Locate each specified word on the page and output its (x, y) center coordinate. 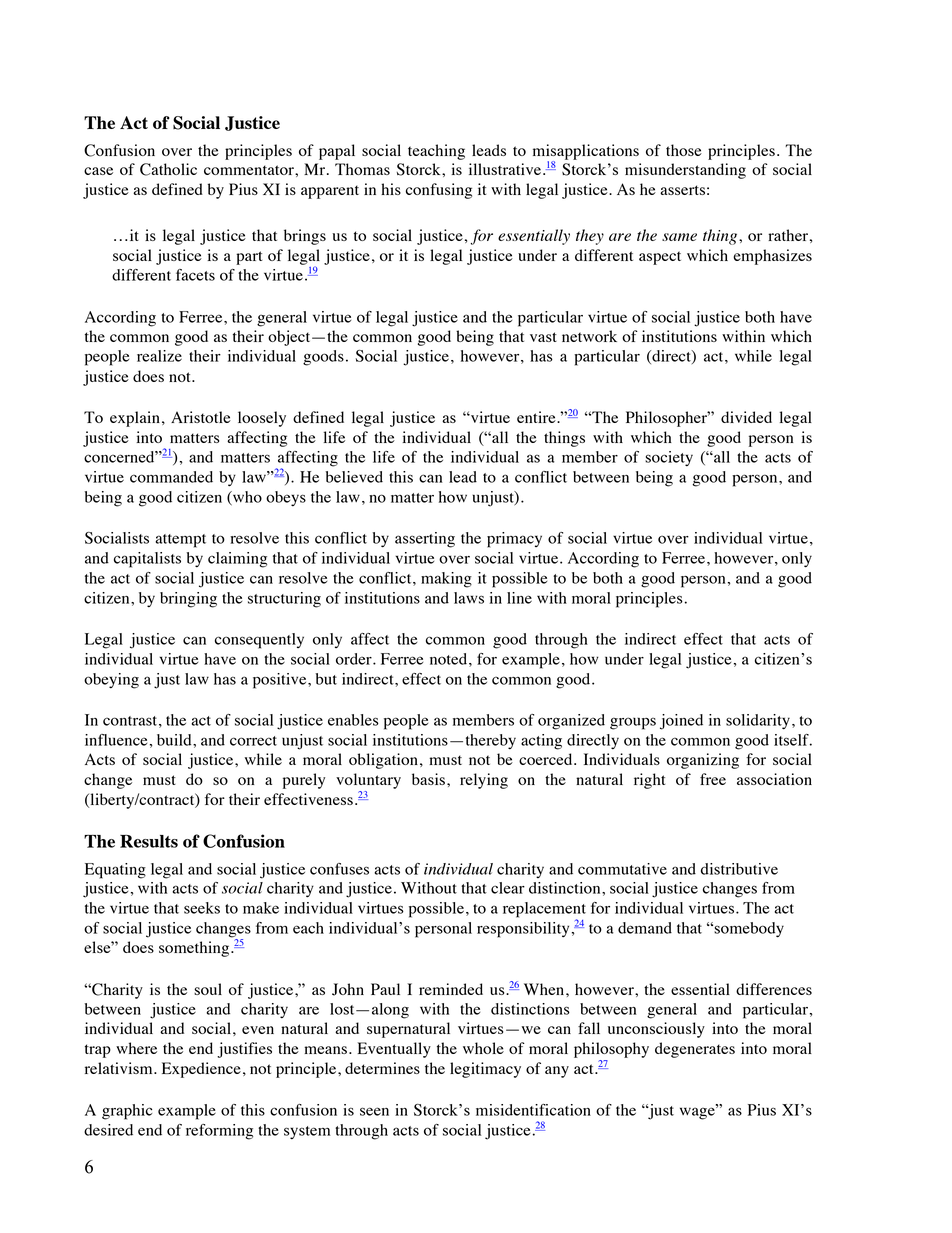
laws (469, 598)
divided (746, 417)
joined (681, 722)
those (684, 150)
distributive (739, 869)
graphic (127, 1112)
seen (374, 1111)
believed (354, 477)
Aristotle (201, 417)
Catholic (168, 169)
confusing (439, 191)
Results (149, 841)
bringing (188, 600)
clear (508, 888)
